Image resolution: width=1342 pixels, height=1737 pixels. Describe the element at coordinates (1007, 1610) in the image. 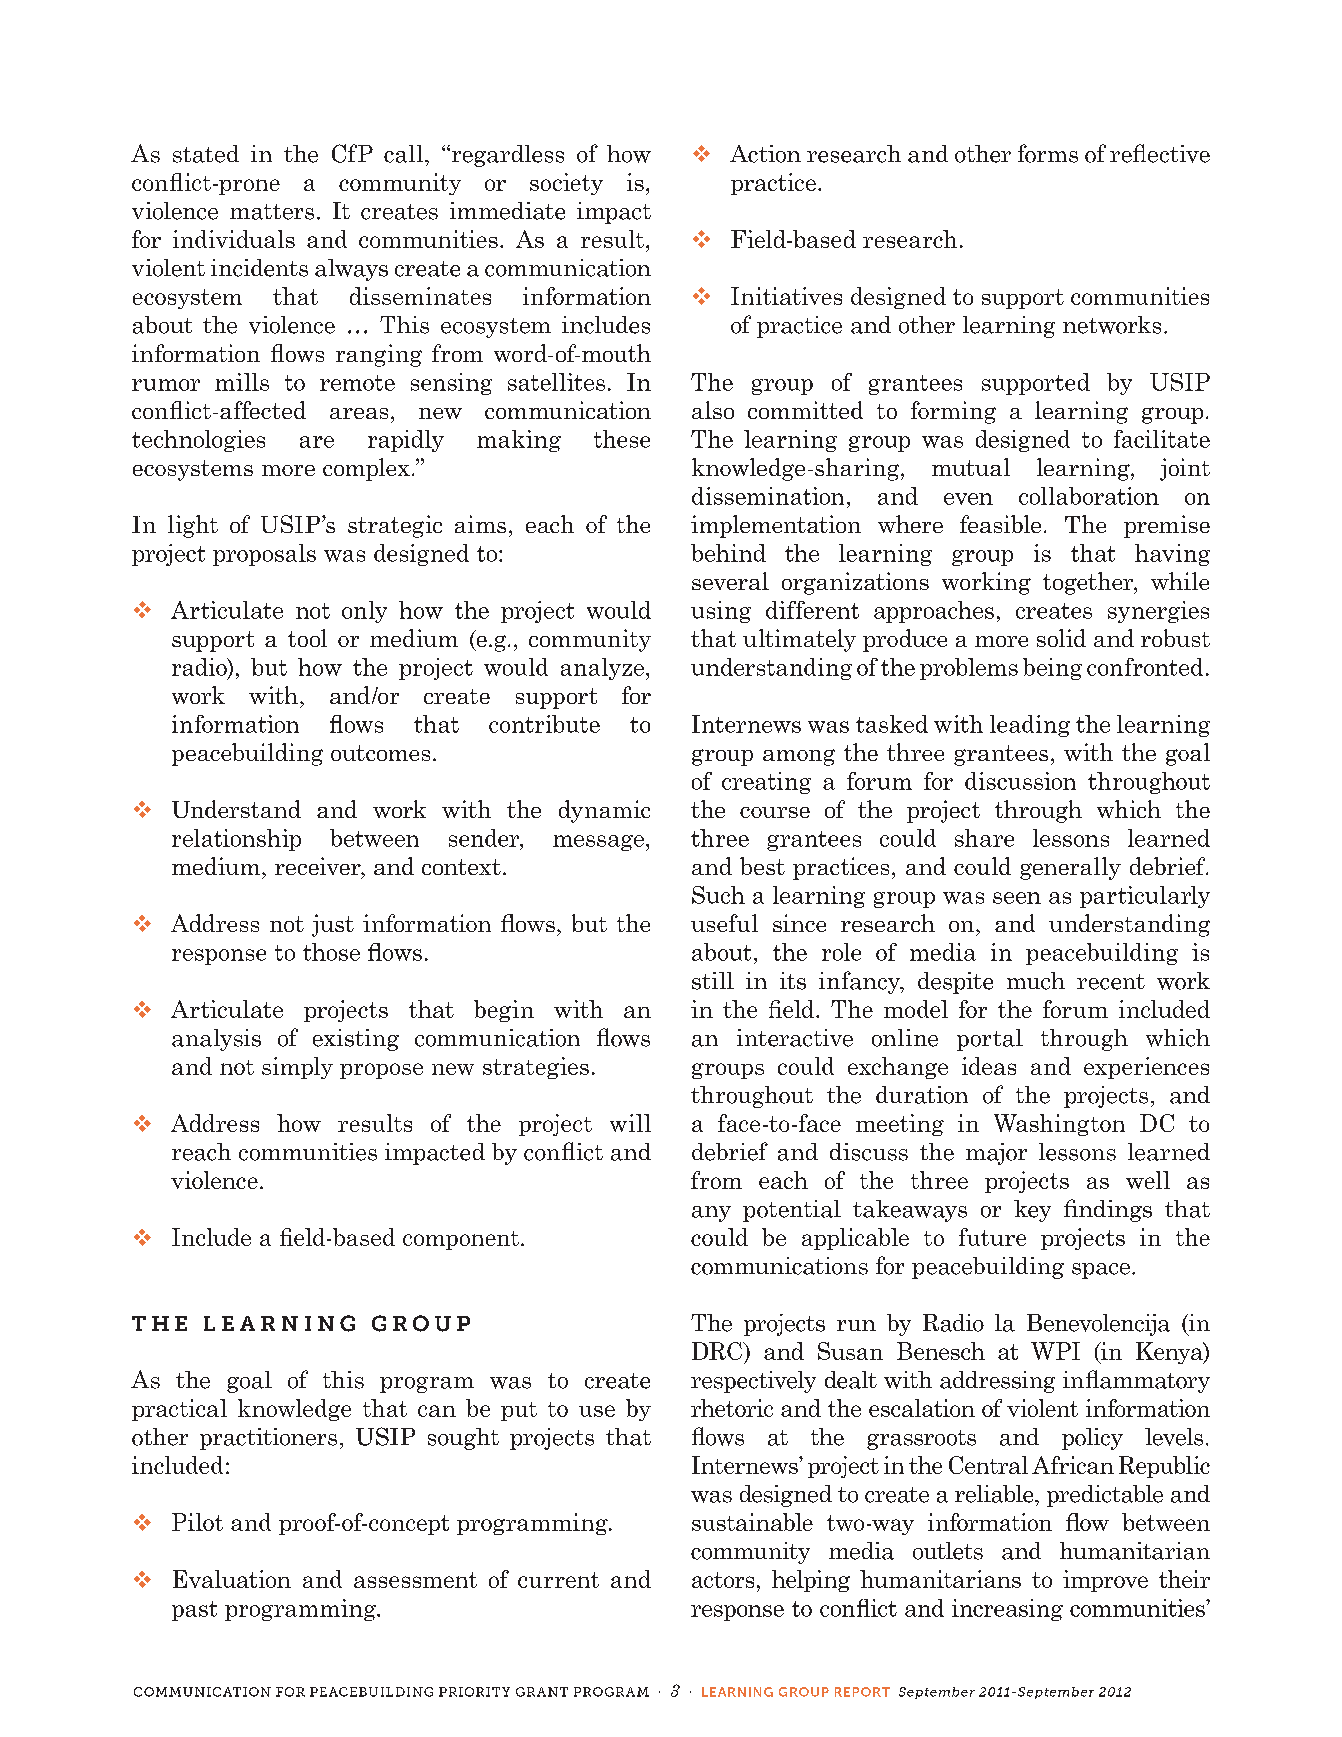

I see `increasing` at that location.
